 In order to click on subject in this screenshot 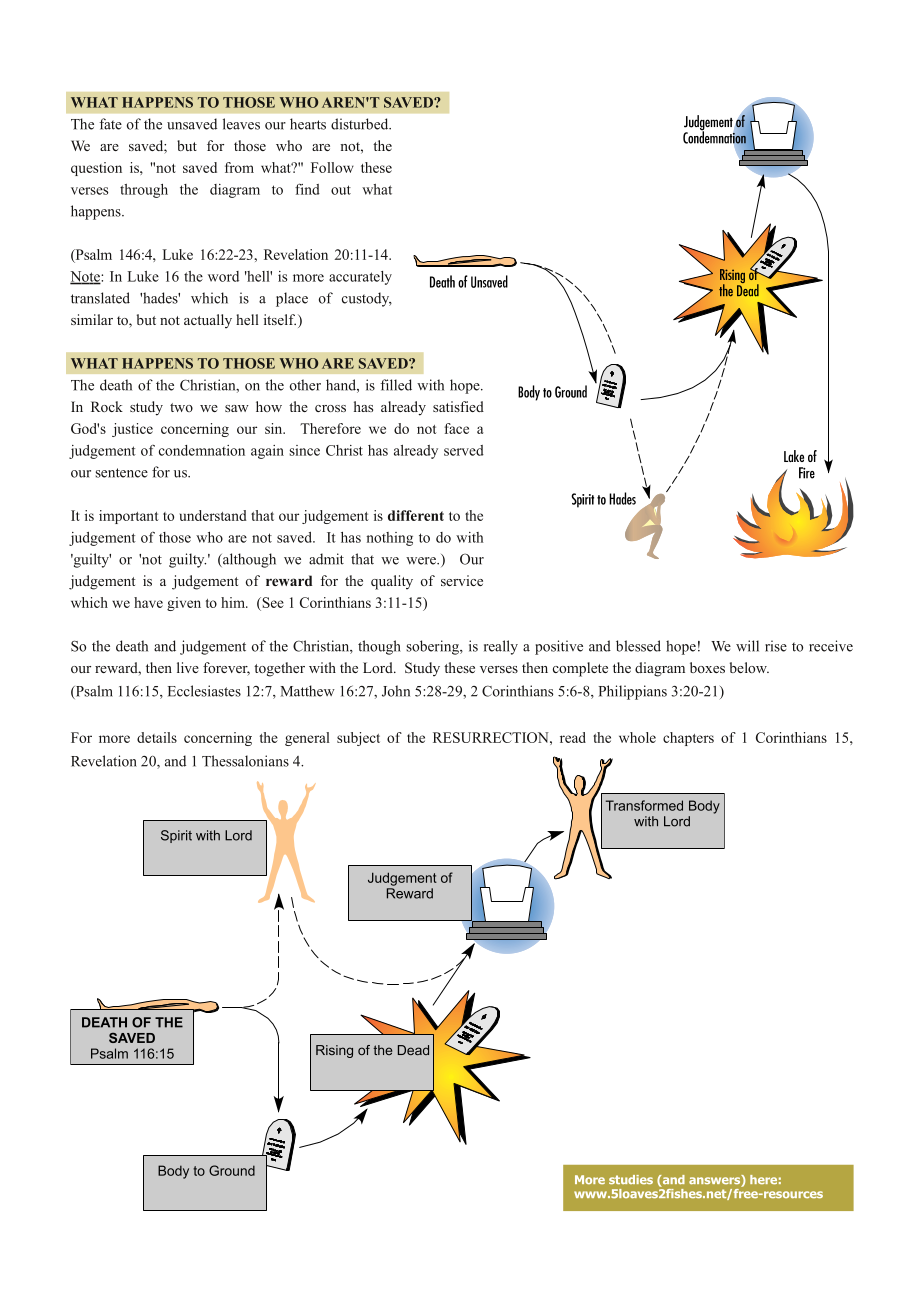, I will do `click(358, 739)`.
